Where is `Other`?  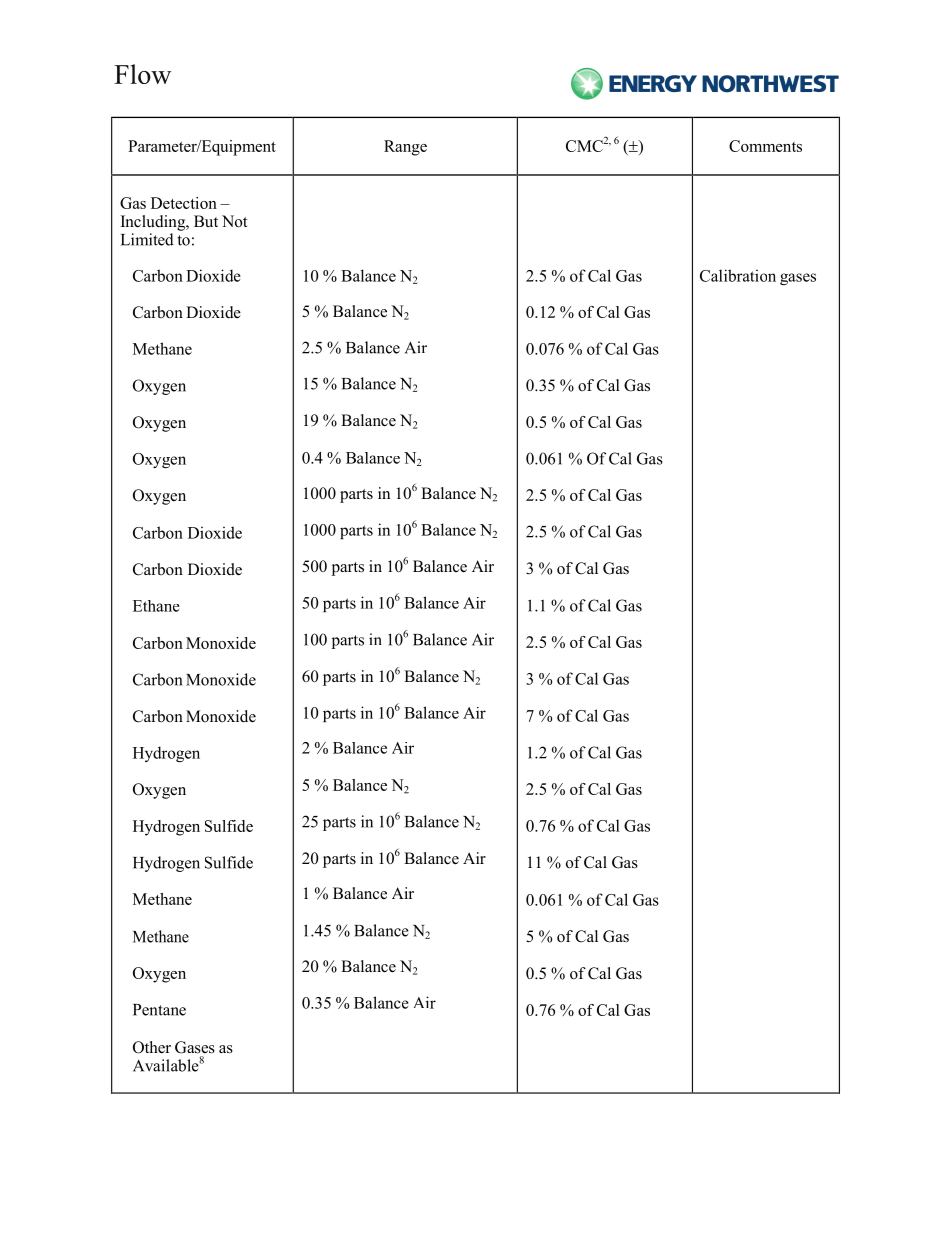
Other is located at coordinates (152, 1047).
